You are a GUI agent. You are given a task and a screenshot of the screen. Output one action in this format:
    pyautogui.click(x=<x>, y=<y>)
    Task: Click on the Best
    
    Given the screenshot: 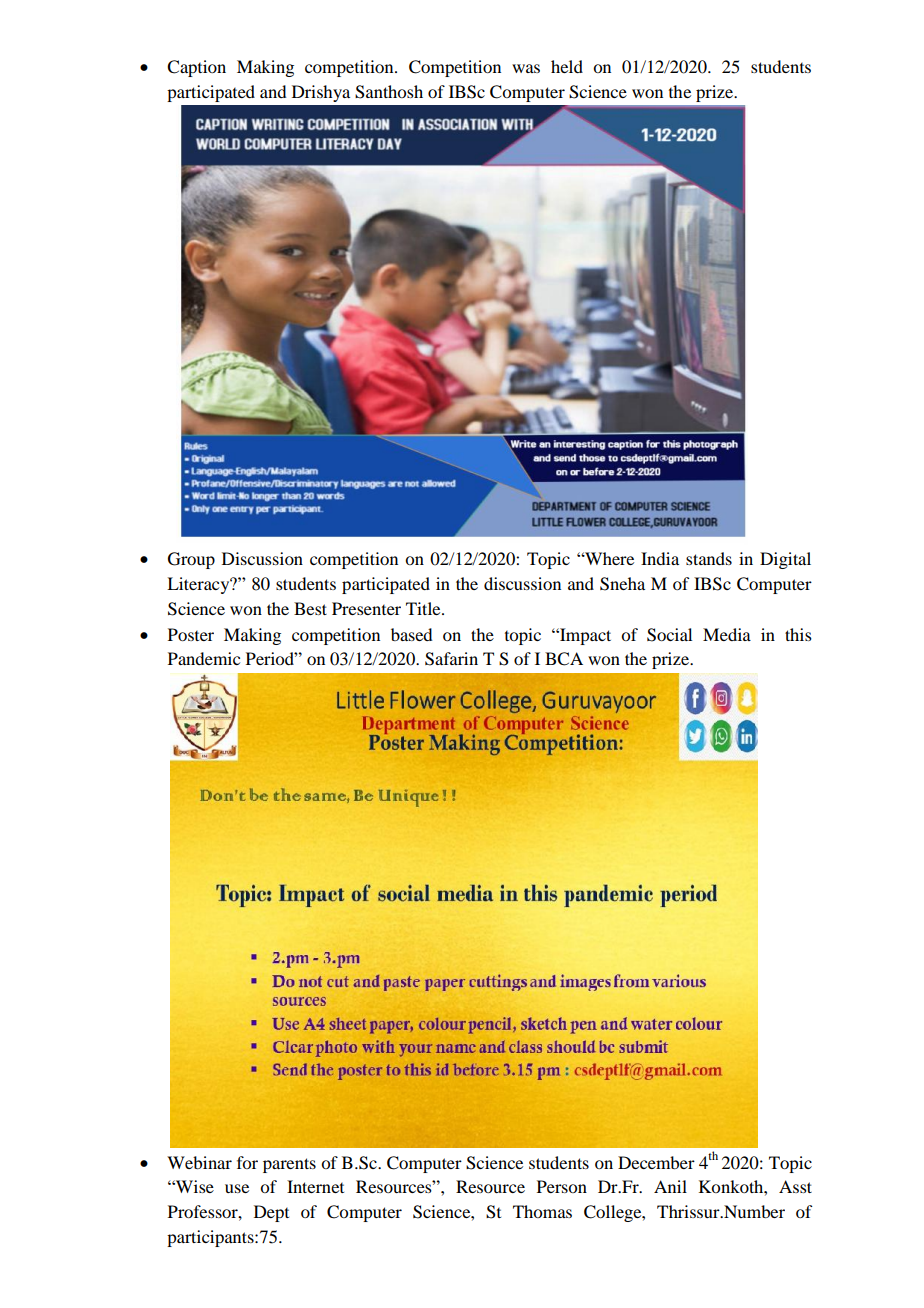 What is the action you would take?
    pyautogui.click(x=310, y=608)
